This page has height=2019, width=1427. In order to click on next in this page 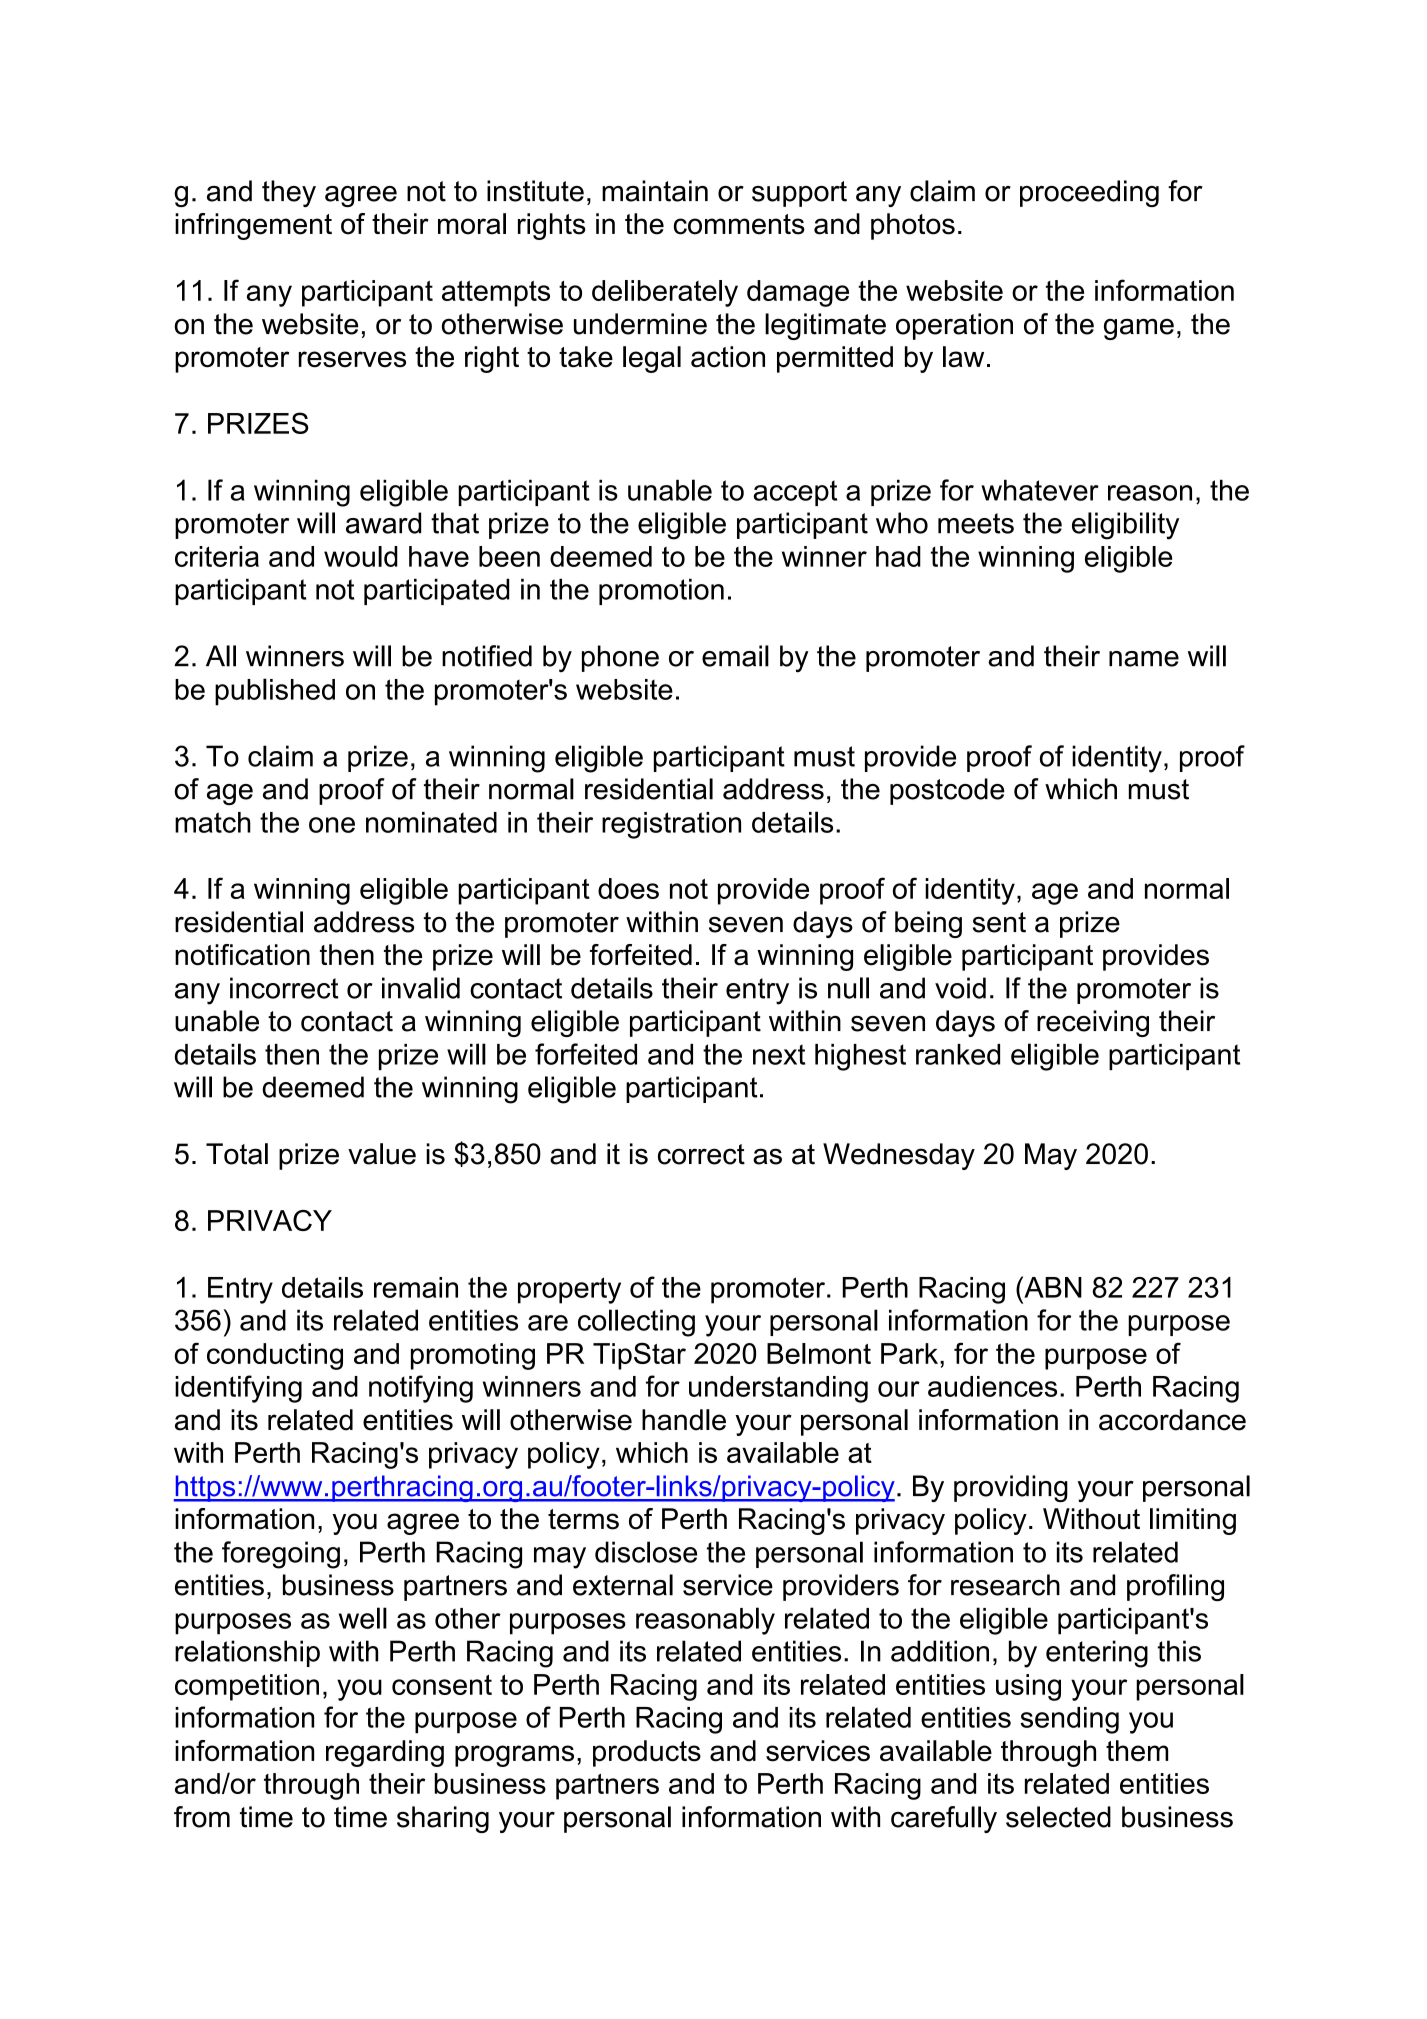, I will do `click(779, 1054)`.
